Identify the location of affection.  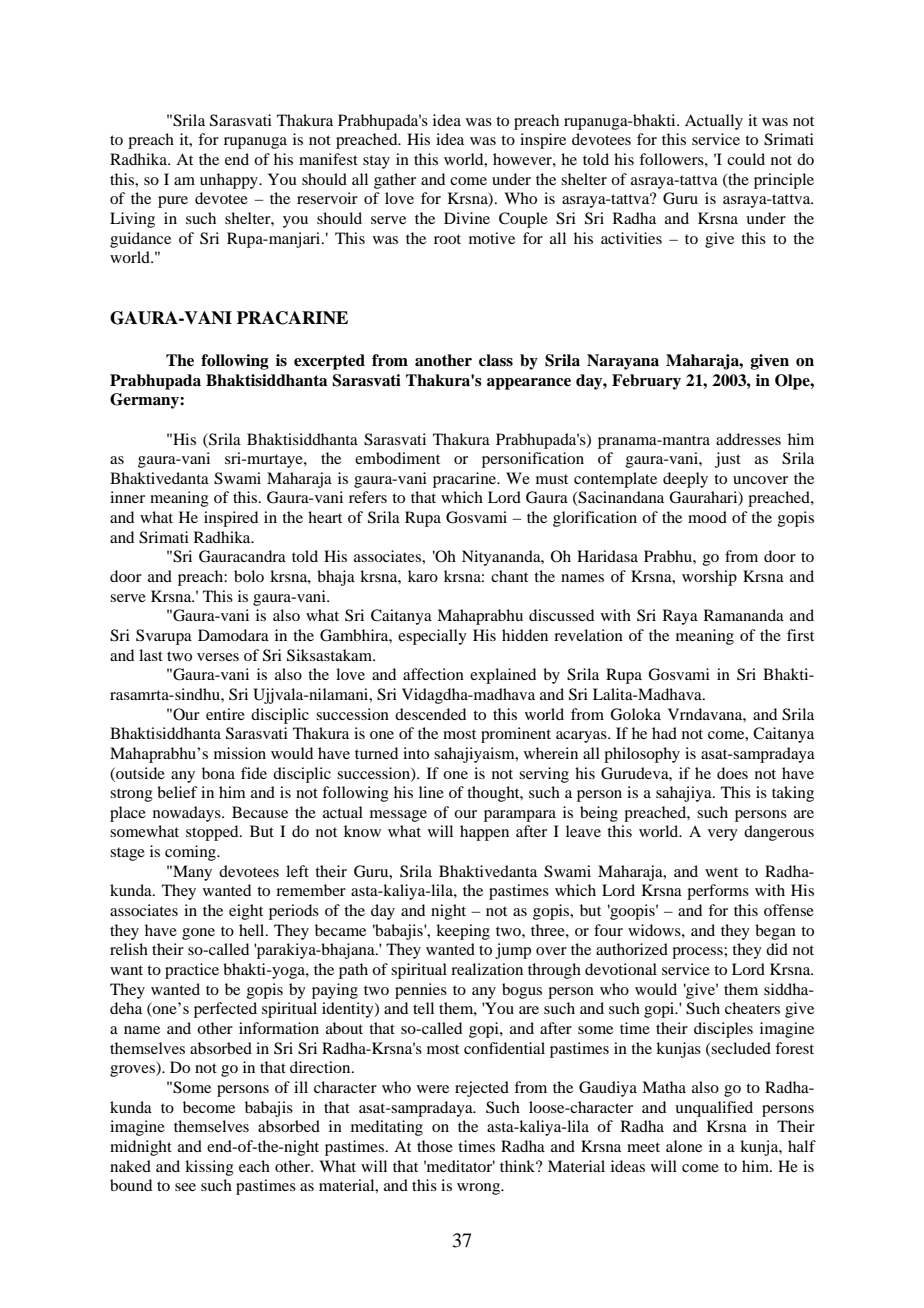
(433, 674).
